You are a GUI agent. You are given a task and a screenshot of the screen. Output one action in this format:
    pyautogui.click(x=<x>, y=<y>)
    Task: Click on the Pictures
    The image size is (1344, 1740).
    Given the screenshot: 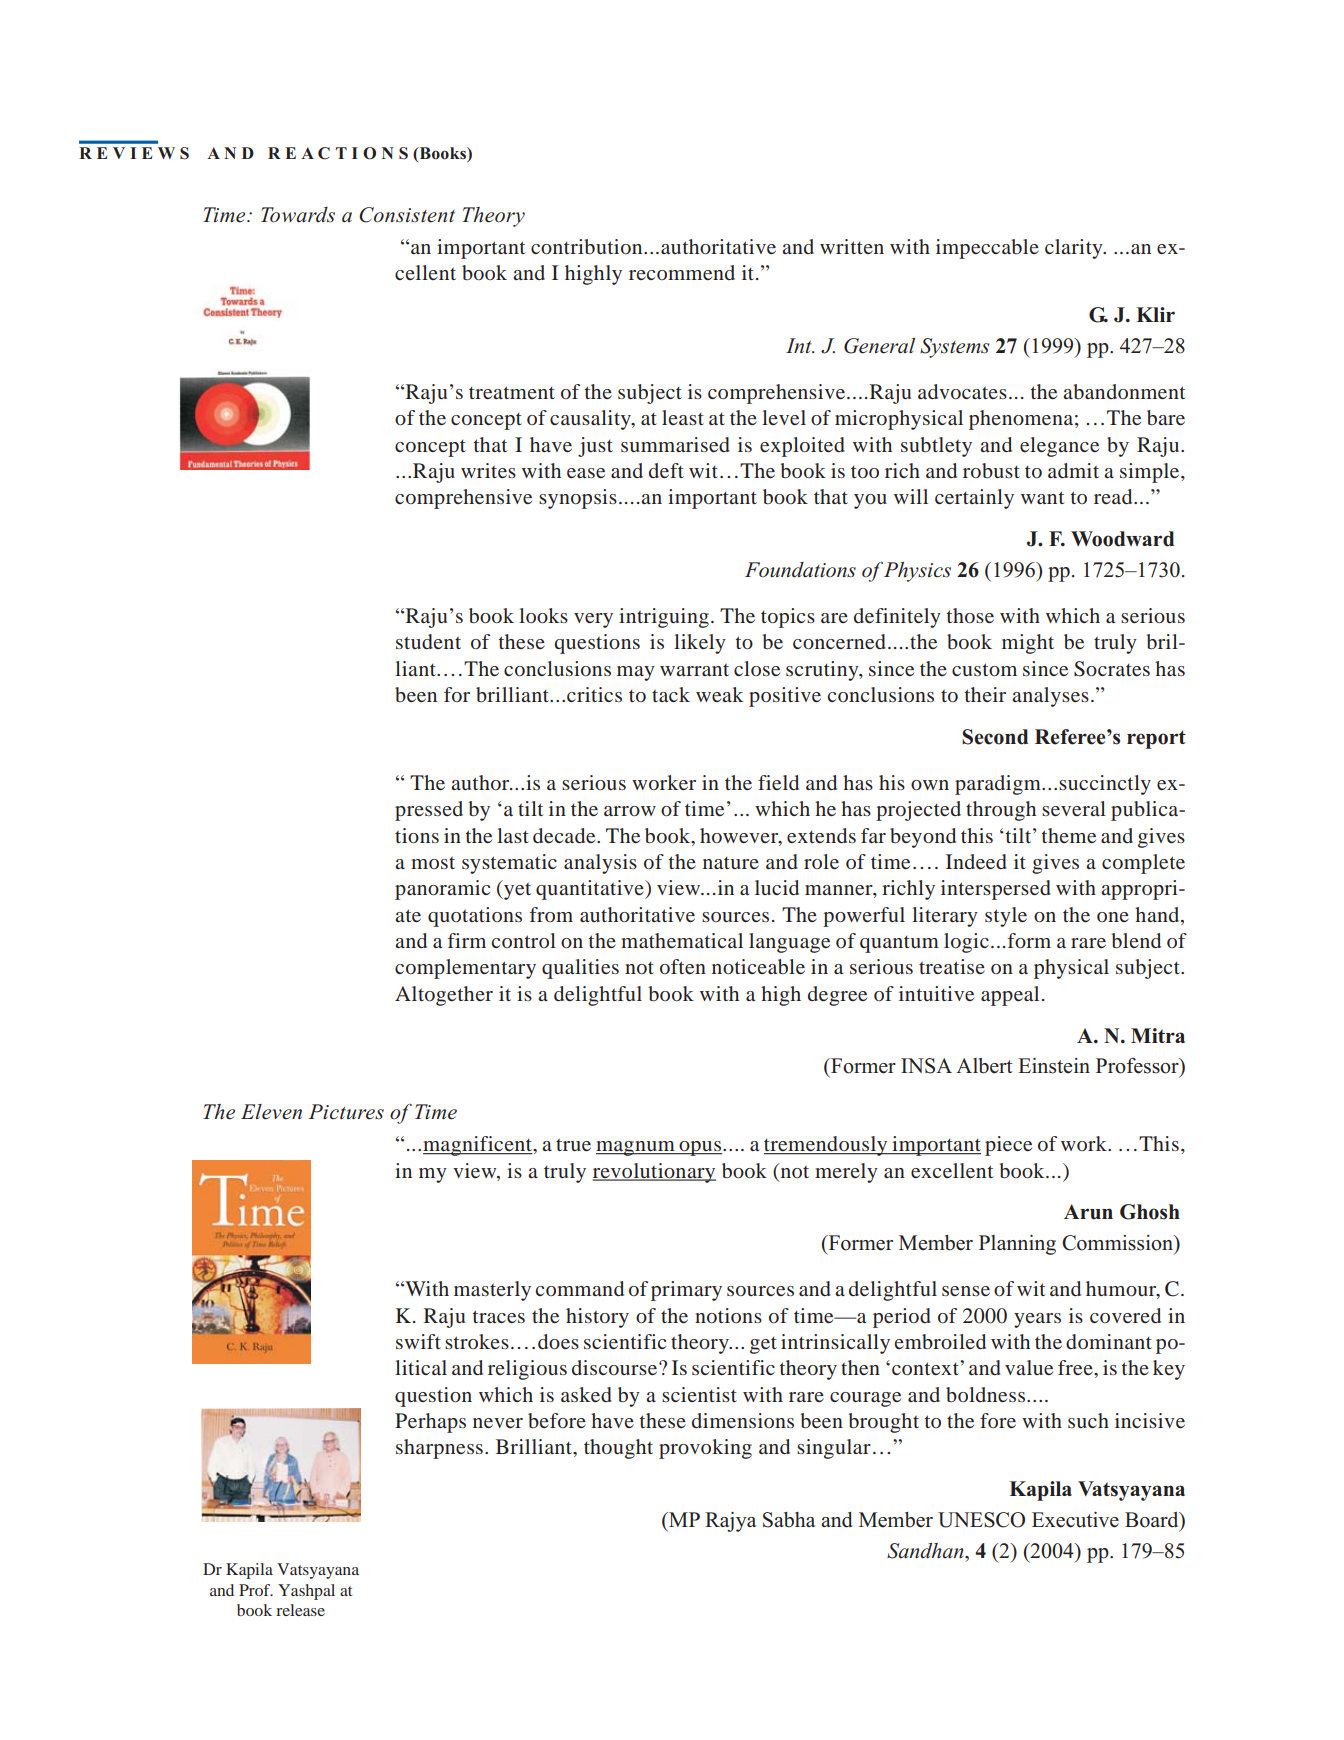 What is the action you would take?
    pyautogui.click(x=346, y=1112)
